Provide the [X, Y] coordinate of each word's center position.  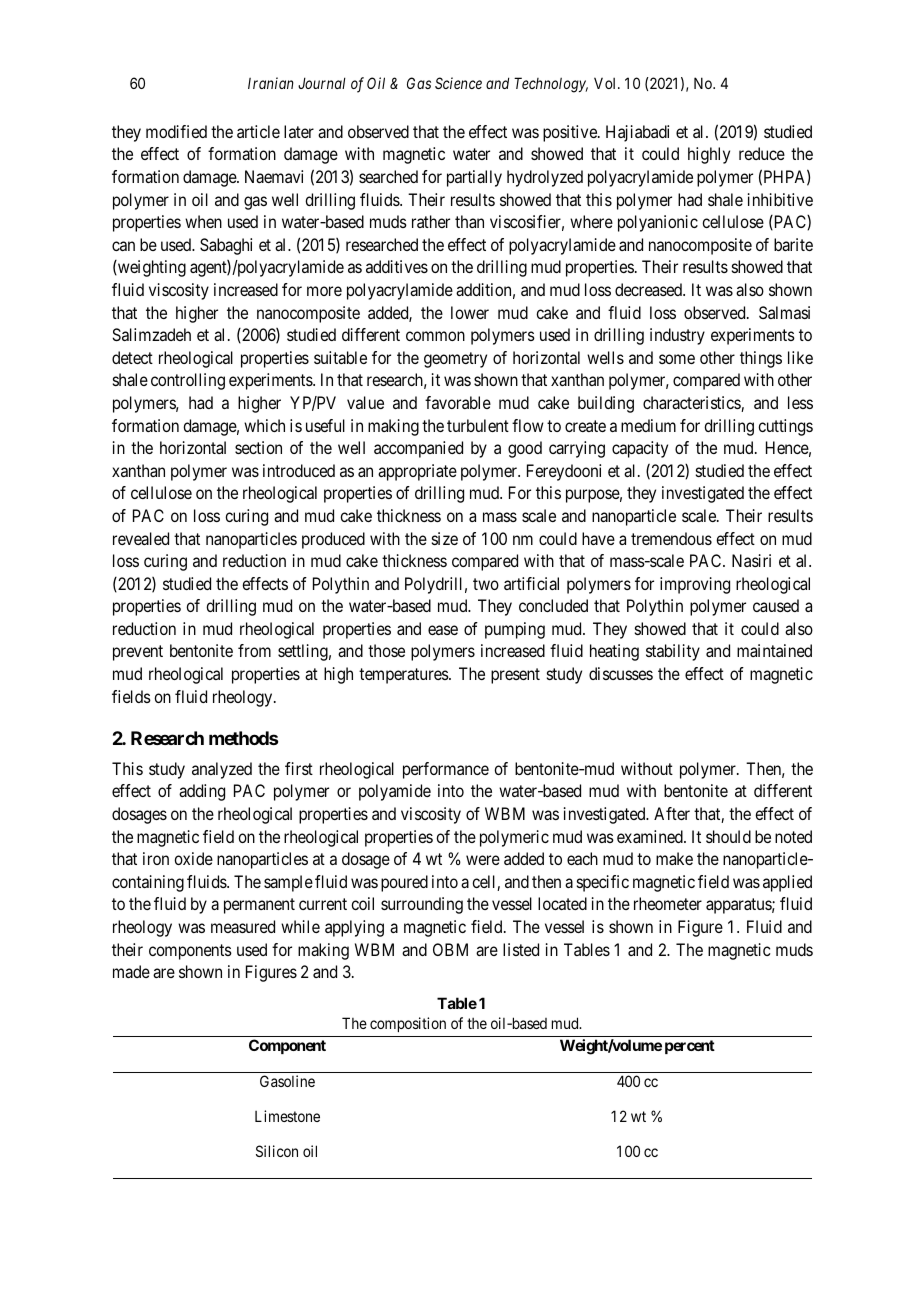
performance [446, 770]
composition [408, 1024]
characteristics [692, 404]
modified [176, 131]
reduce [762, 153]
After [672, 813]
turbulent [478, 425]
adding [202, 792]
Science [458, 83]
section [258, 447]
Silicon [277, 1151]
